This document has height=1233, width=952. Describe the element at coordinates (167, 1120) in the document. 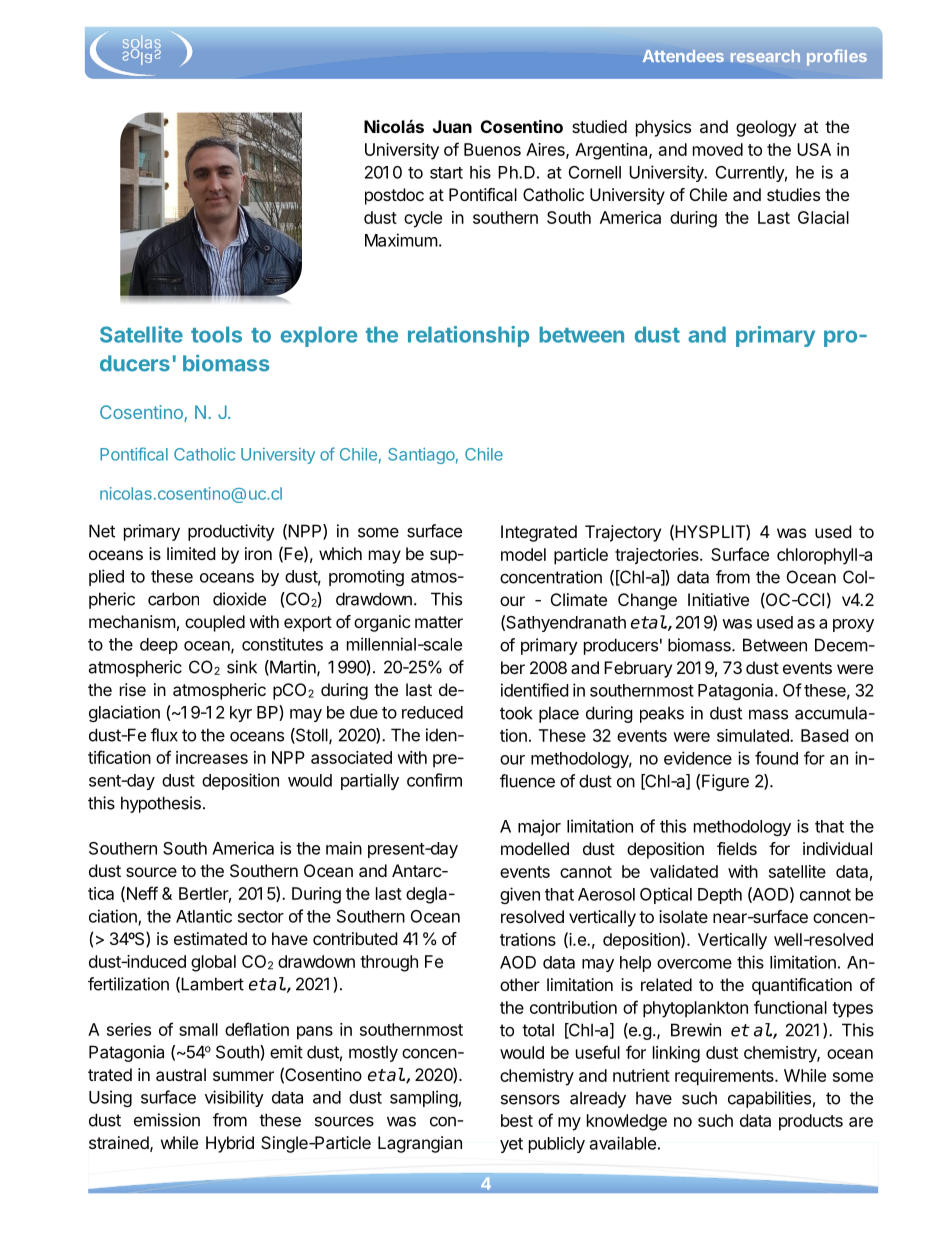

I see `emission` at that location.
